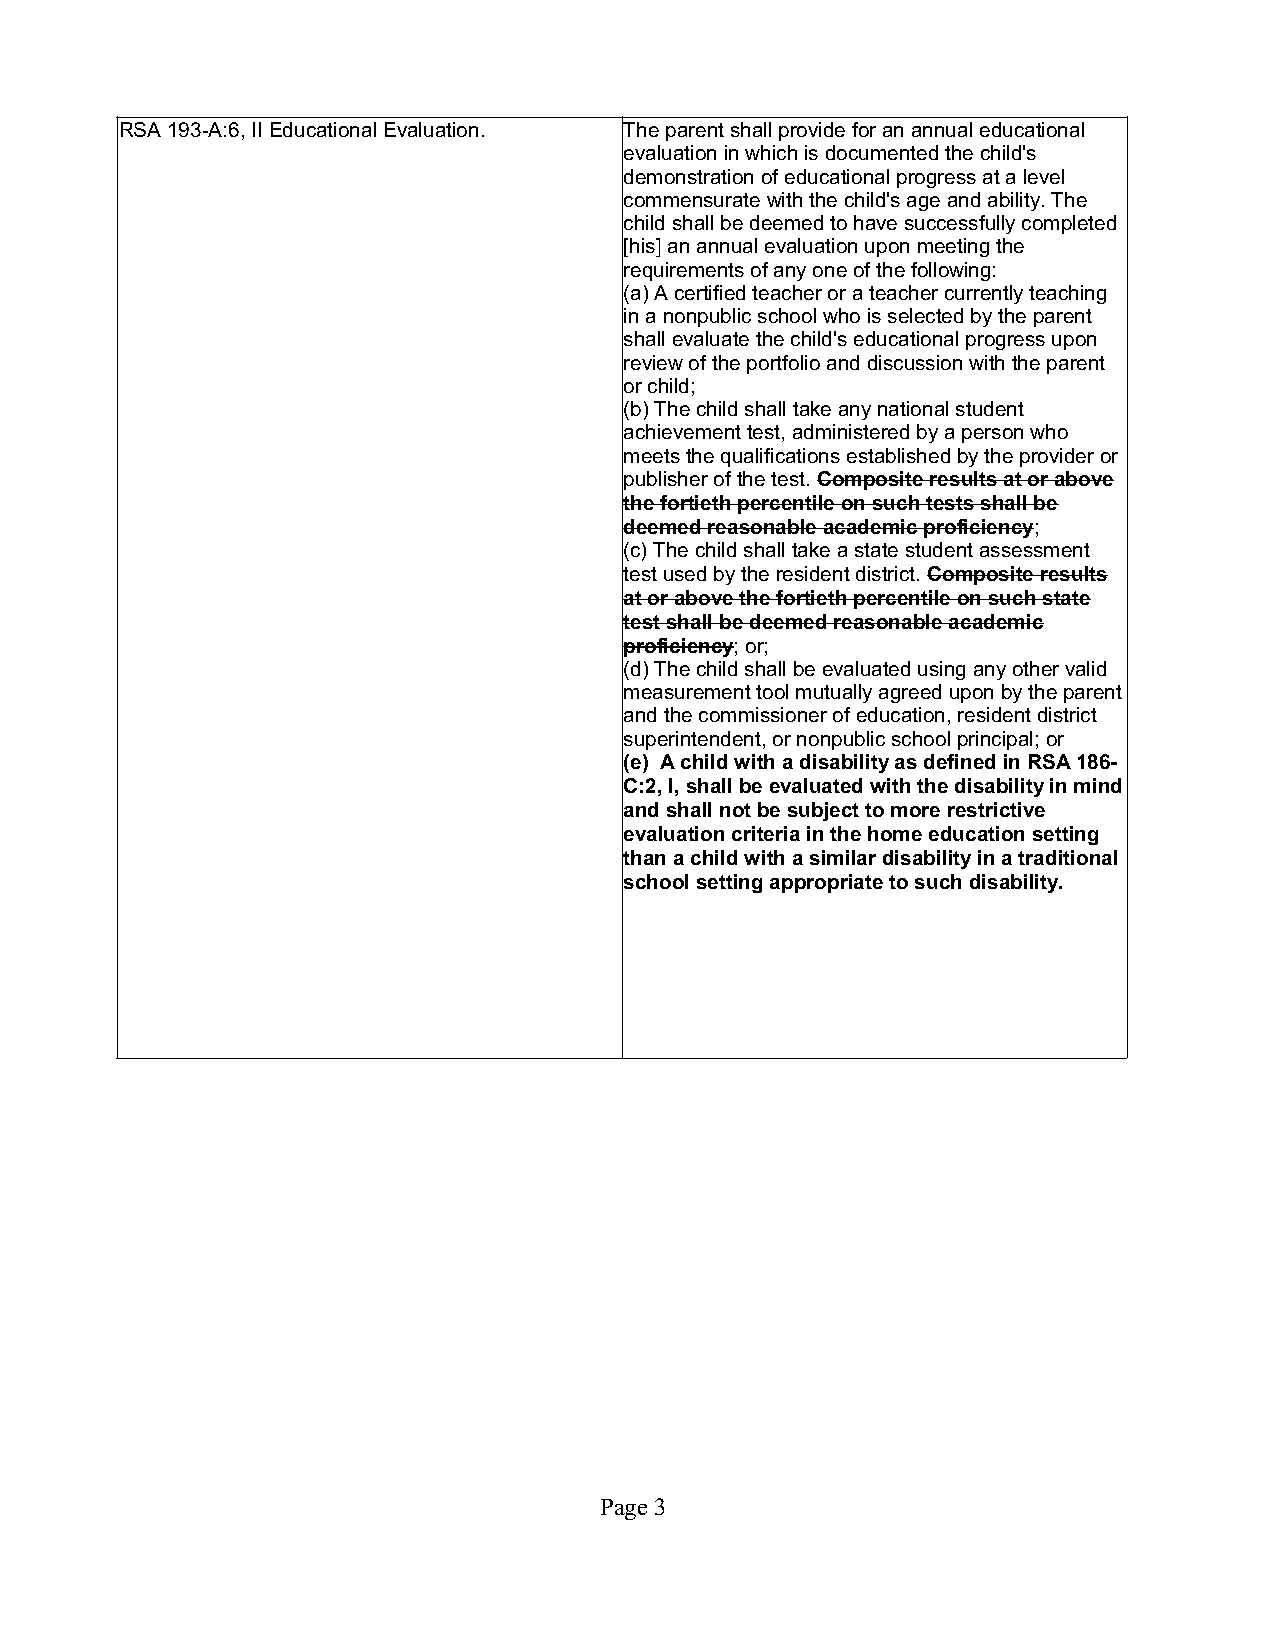  Describe the element at coordinates (735, 810) in the document. I see `not` at that location.
